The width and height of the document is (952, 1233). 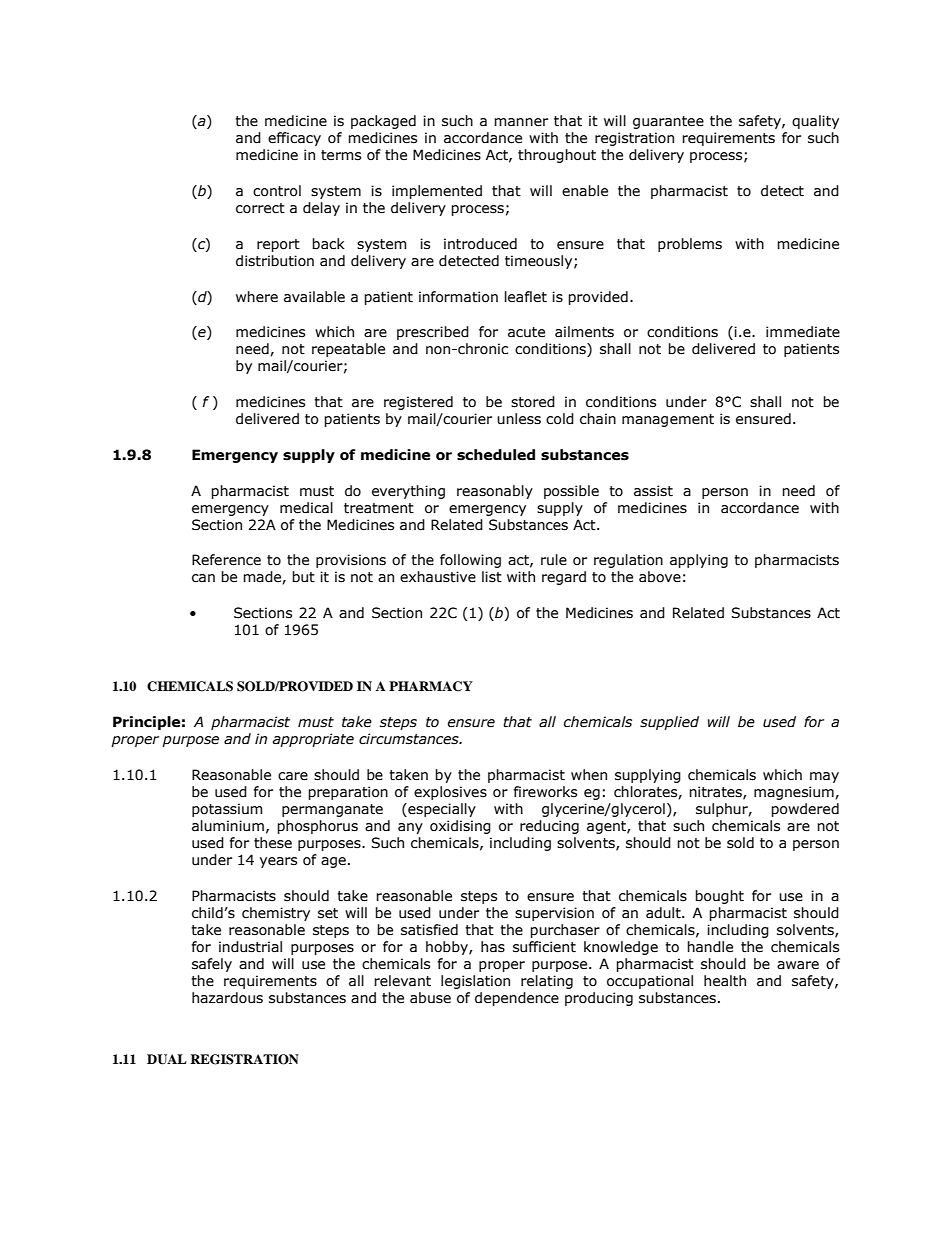 What do you see at coordinates (203, 578) in the document?
I see `can` at bounding box center [203, 578].
